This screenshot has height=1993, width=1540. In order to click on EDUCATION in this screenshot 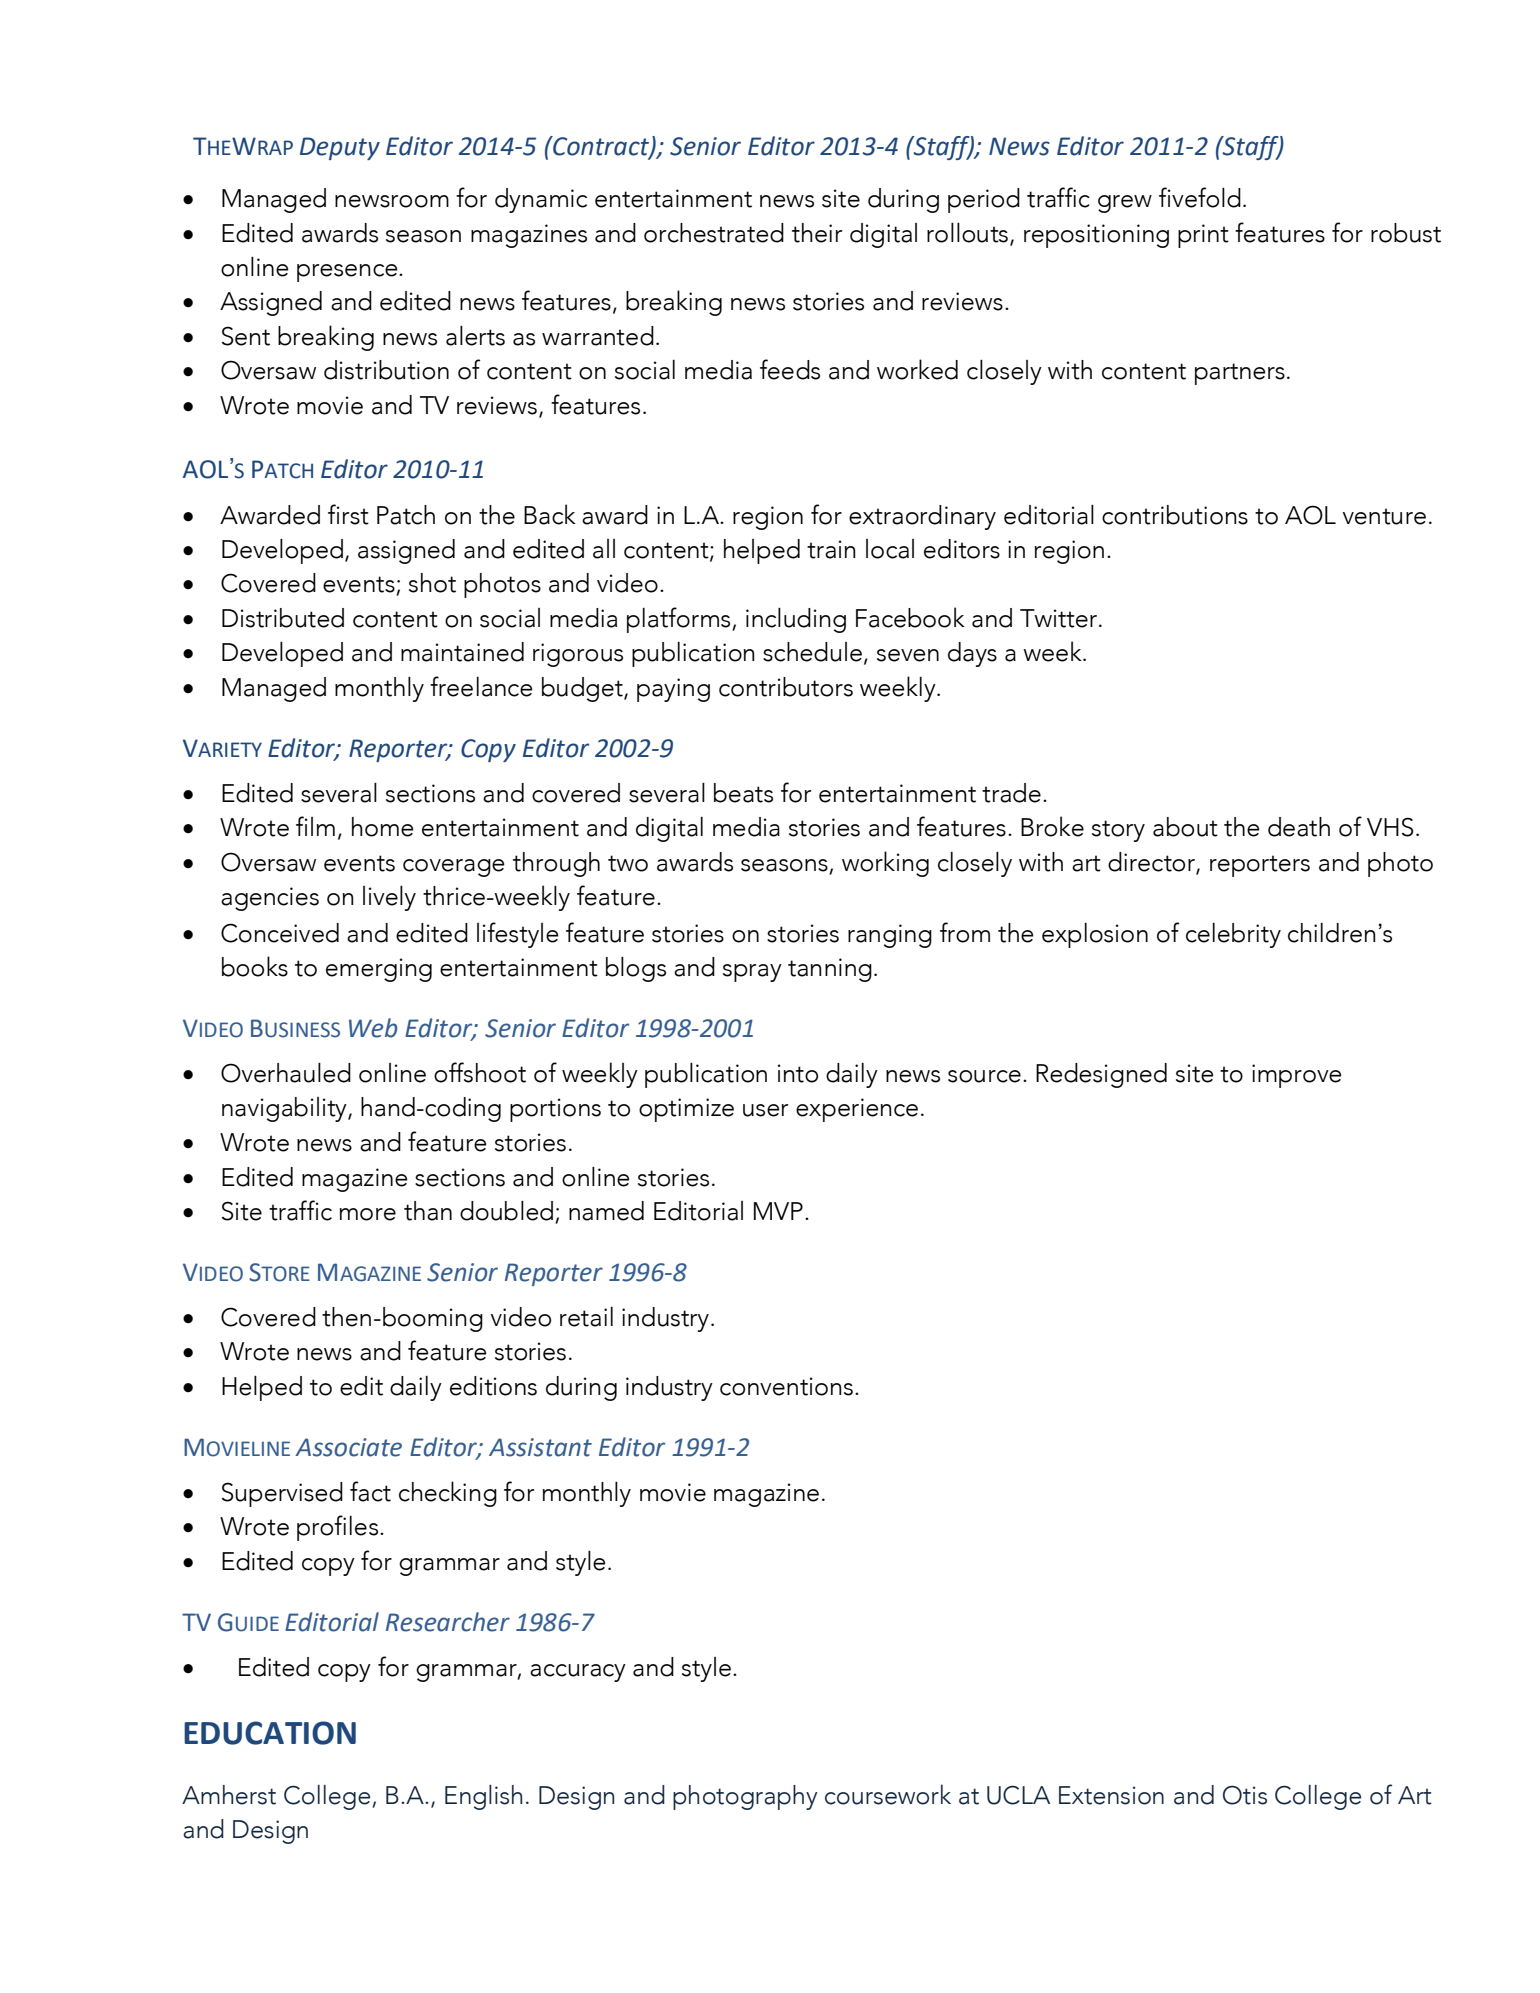, I will do `click(270, 1733)`.
